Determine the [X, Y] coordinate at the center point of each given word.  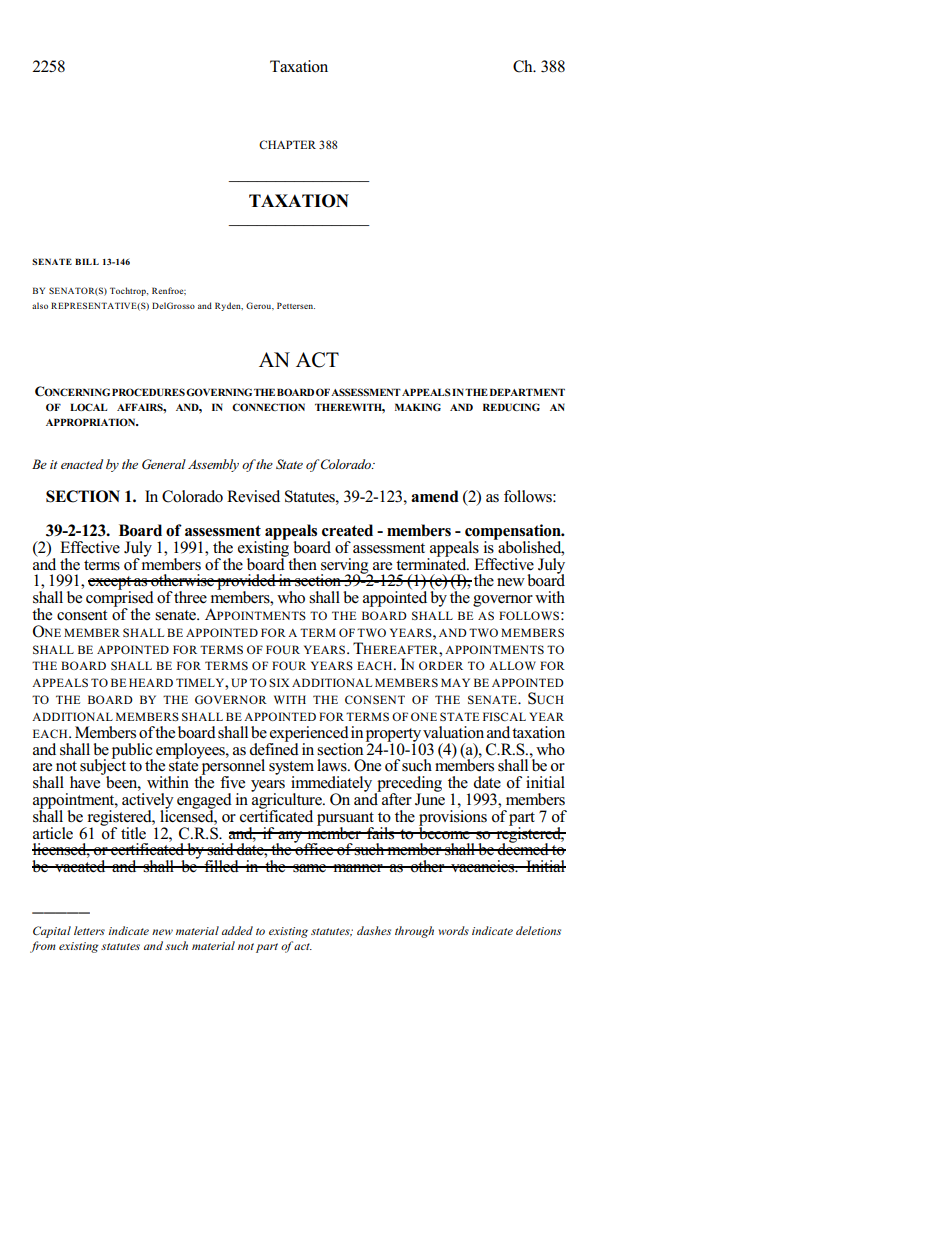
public [132, 752]
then [301, 562]
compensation [514, 533]
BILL [87, 261]
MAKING [418, 407]
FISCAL [504, 716]
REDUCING [511, 407]
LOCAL [88, 407]
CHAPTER [287, 144]
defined [274, 747]
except [110, 584]
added [237, 930]
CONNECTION [268, 407]
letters [89, 930]
